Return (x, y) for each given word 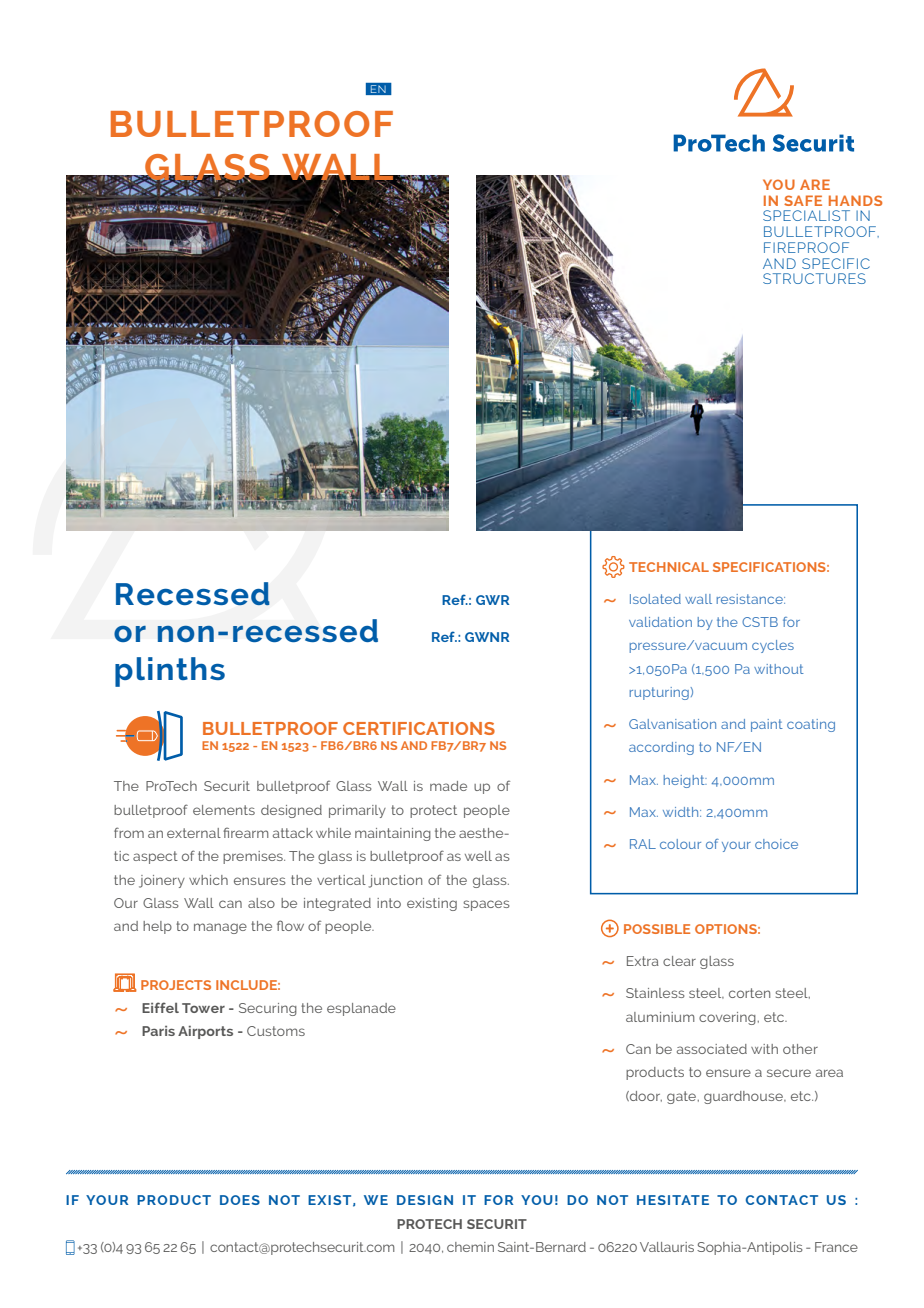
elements (224, 810)
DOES (240, 1200)
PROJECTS (176, 985)
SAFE (803, 200)
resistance (751, 599)
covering (727, 1018)
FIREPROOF (806, 247)
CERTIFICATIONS (419, 728)
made (448, 786)
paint (767, 725)
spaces (486, 905)
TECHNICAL (669, 567)
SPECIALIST (806, 215)
